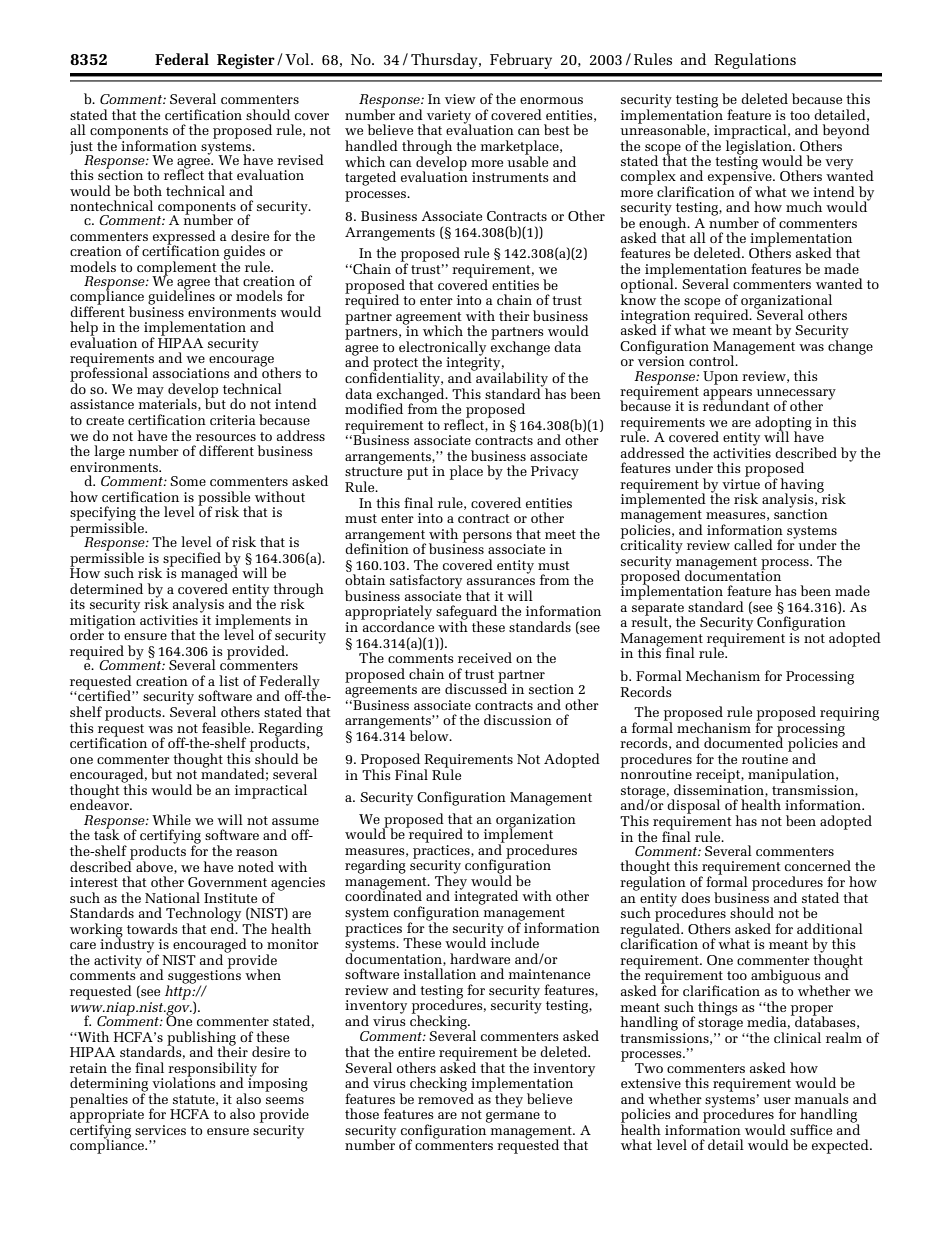 Image resolution: width=952 pixels, height=1233 pixels. I want to click on legislation, so click(760, 147).
